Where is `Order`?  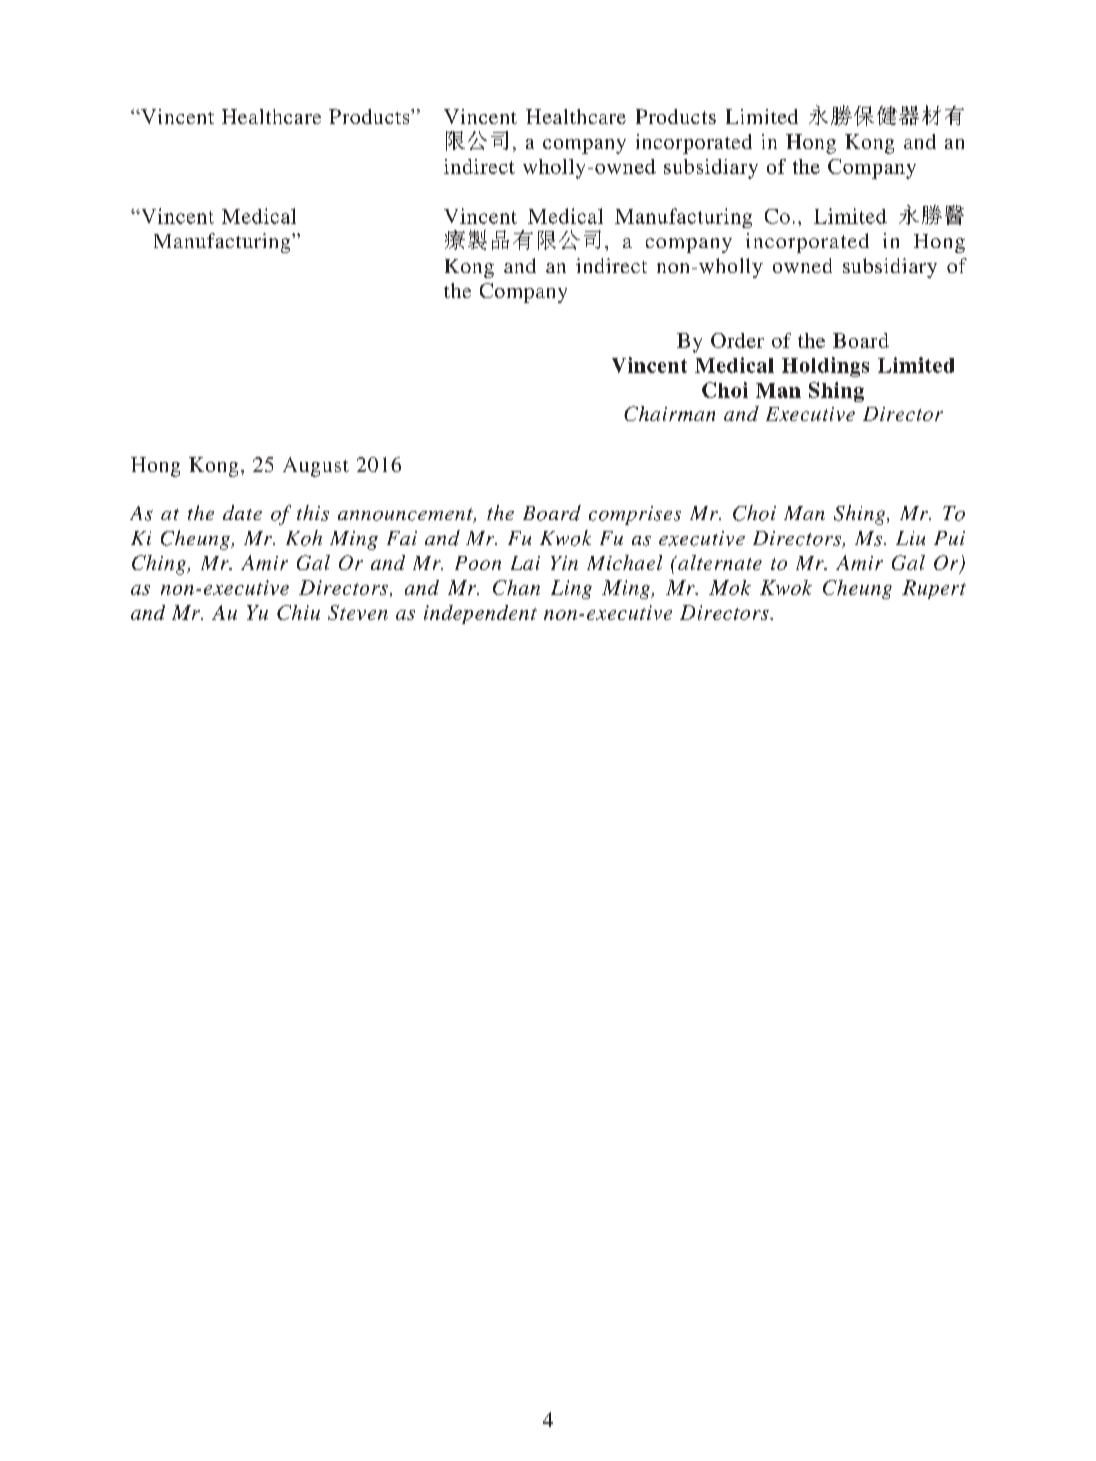 Order is located at coordinates (737, 340).
